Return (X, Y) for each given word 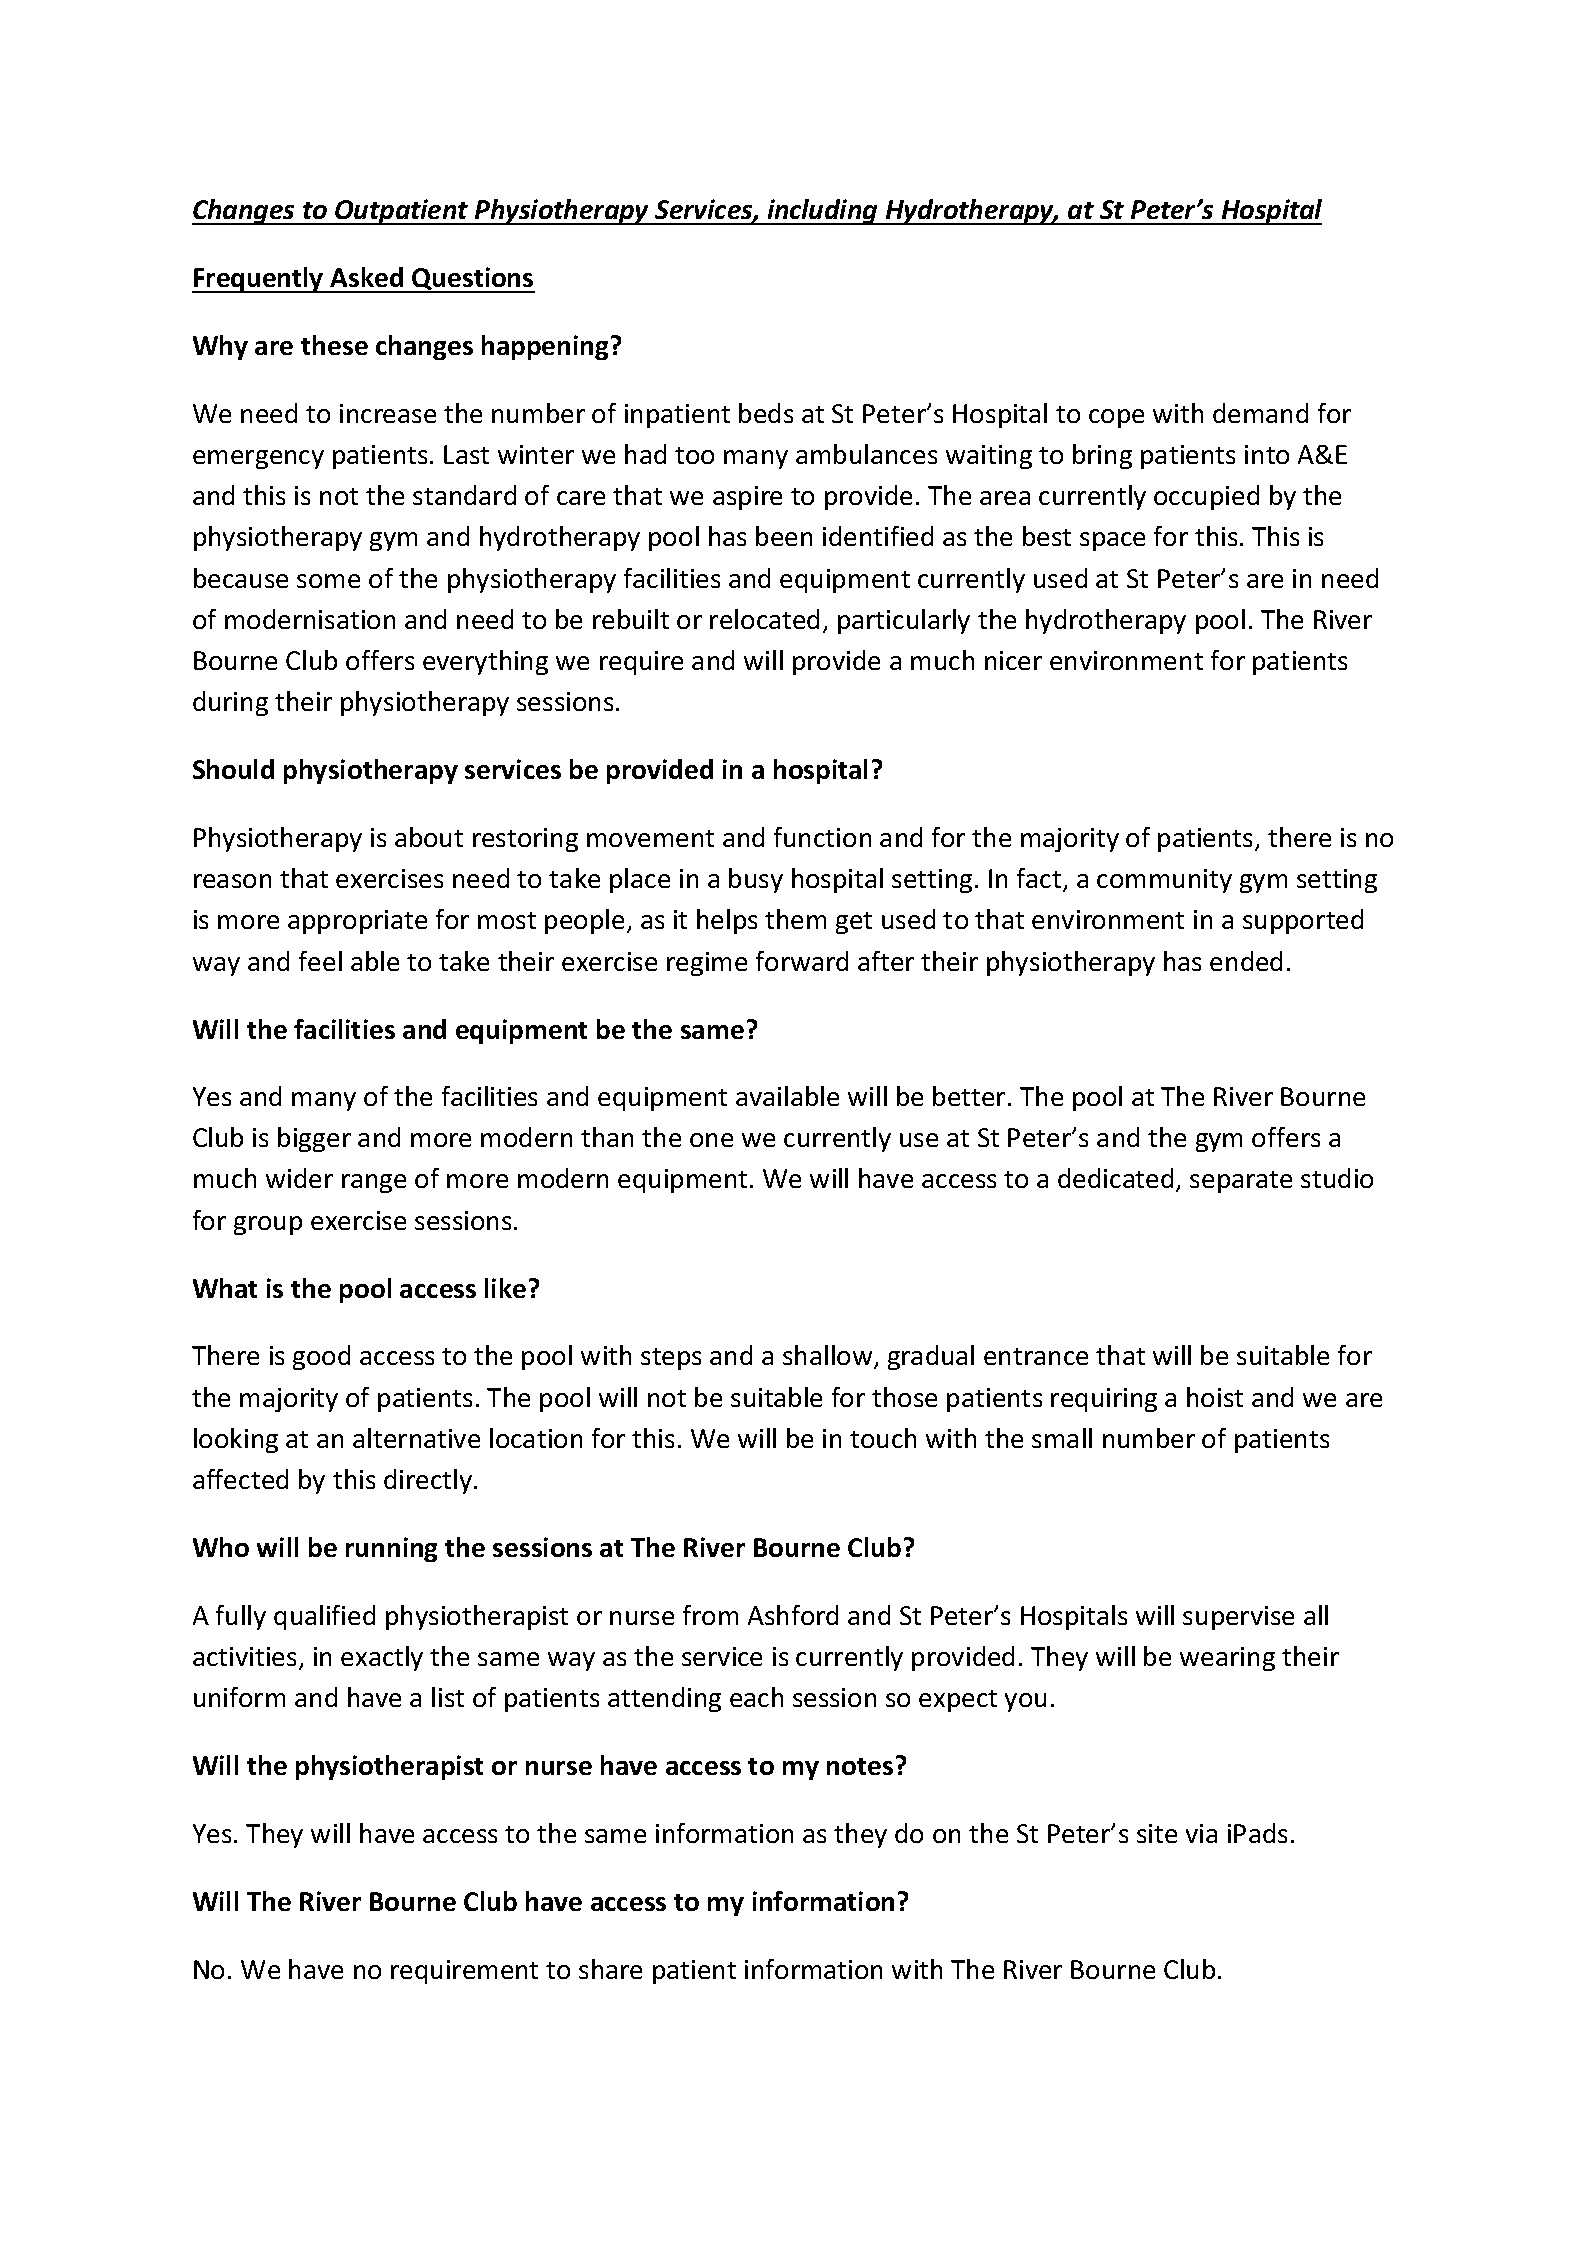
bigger (314, 1139)
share (610, 1969)
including (822, 212)
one (711, 1140)
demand (1260, 413)
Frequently (259, 280)
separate (1241, 1182)
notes (860, 1766)
